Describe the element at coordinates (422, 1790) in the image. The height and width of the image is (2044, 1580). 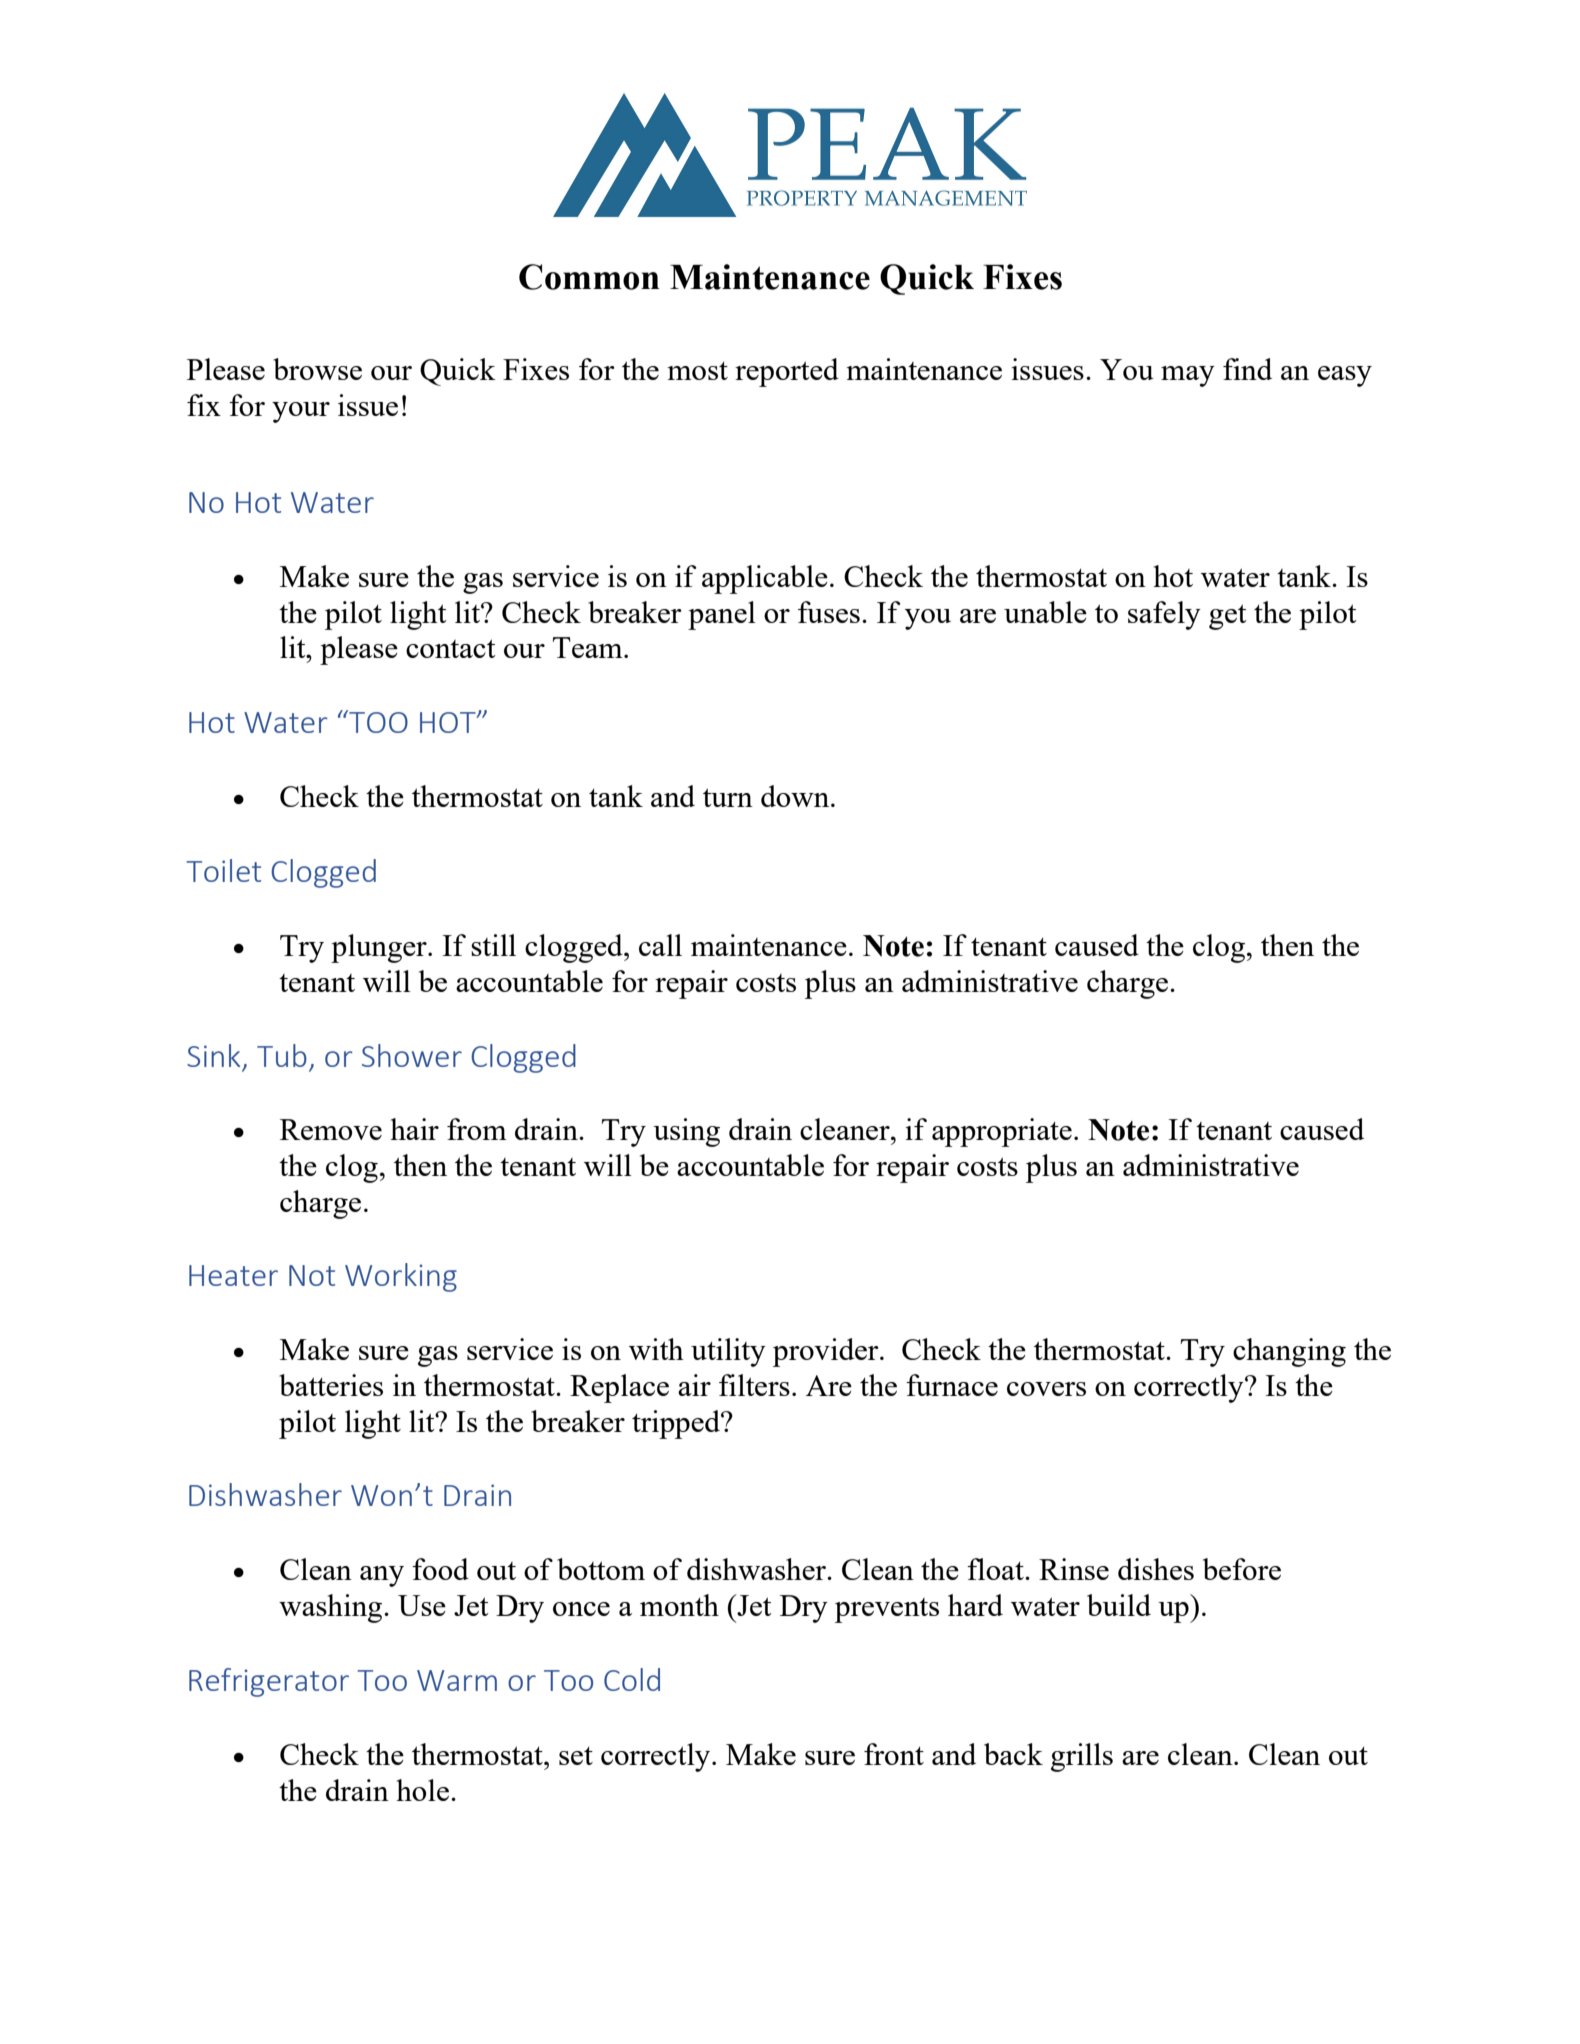
I see `hole` at that location.
